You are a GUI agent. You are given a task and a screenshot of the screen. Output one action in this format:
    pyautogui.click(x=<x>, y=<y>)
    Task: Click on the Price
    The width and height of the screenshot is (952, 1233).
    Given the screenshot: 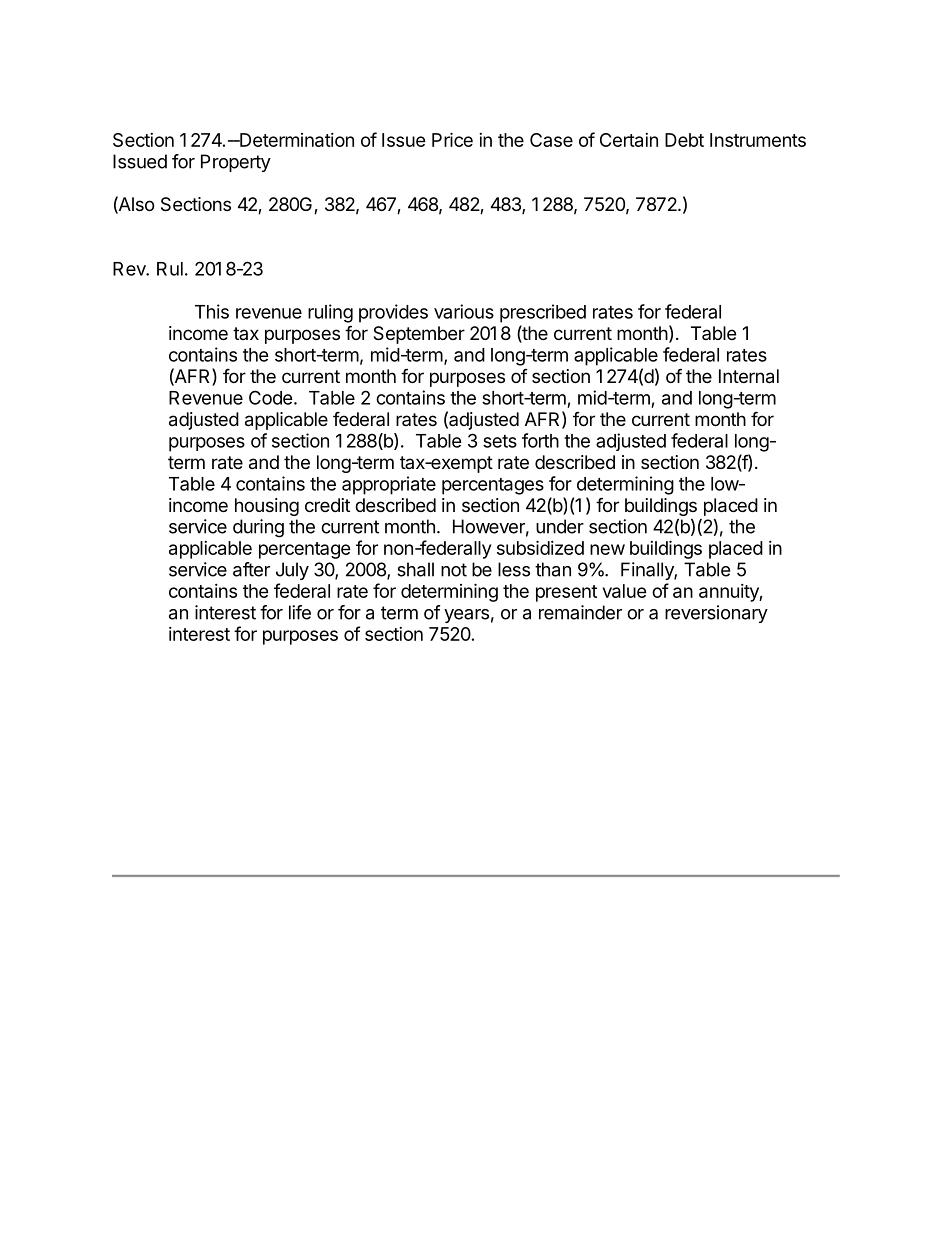 What is the action you would take?
    pyautogui.click(x=452, y=139)
